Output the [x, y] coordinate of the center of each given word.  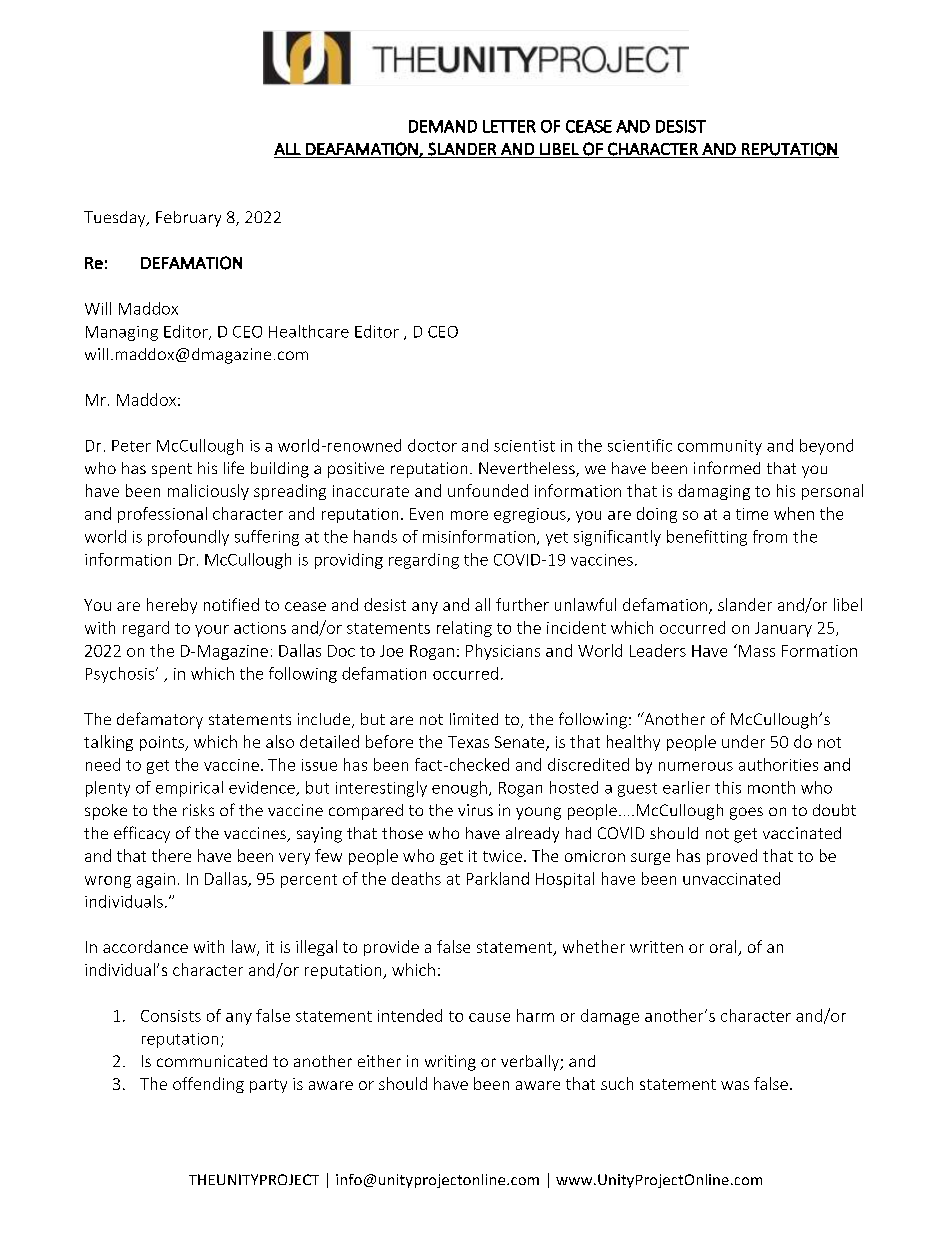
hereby [172, 606]
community [720, 447]
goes [746, 813]
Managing [122, 333]
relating [464, 629]
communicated [212, 1061]
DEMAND [443, 126]
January [783, 629]
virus [475, 810]
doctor [432, 445]
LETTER [509, 126]
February [188, 219]
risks [198, 810]
